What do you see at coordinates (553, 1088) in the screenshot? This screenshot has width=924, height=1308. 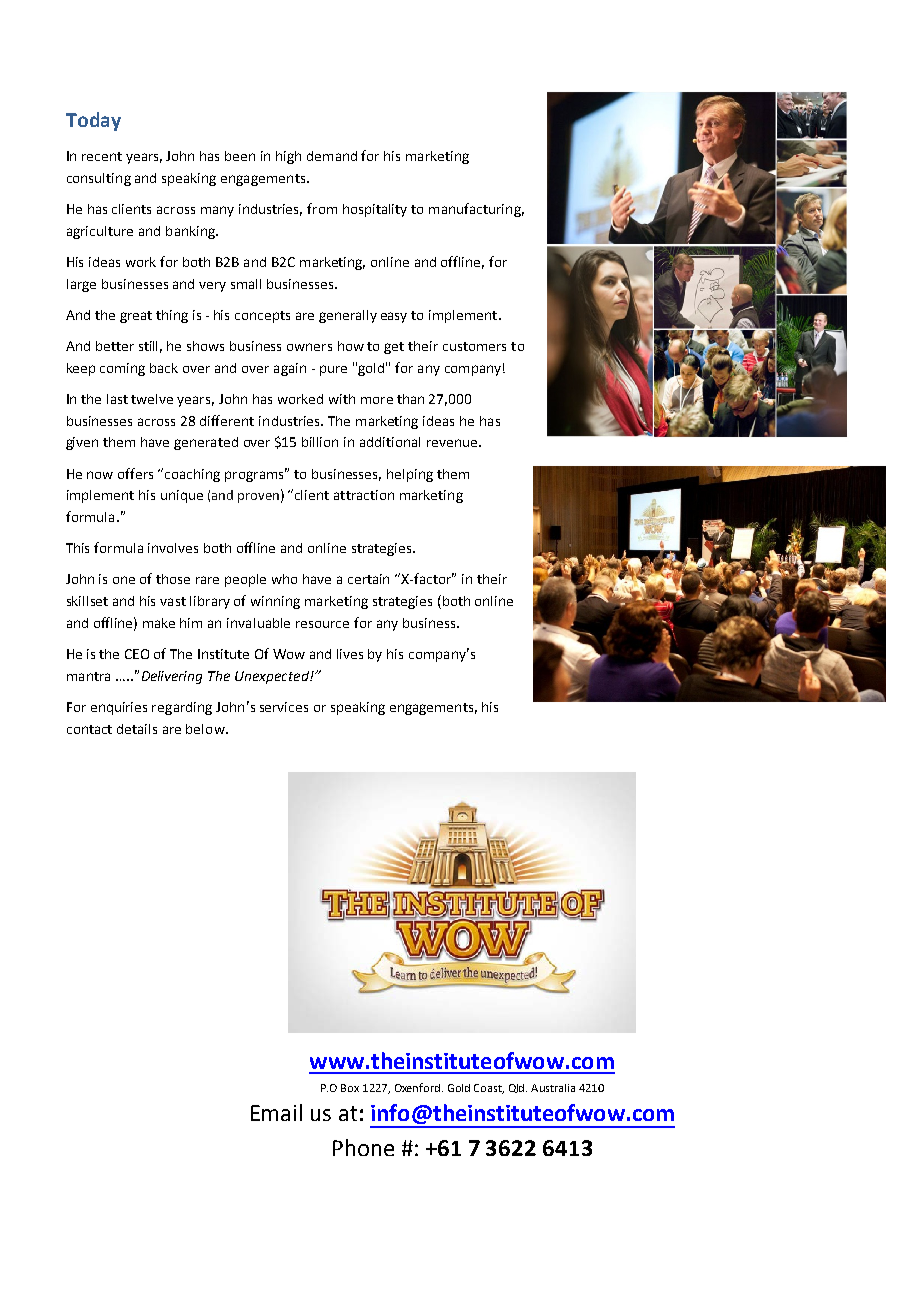 I see `Australia` at bounding box center [553, 1088].
